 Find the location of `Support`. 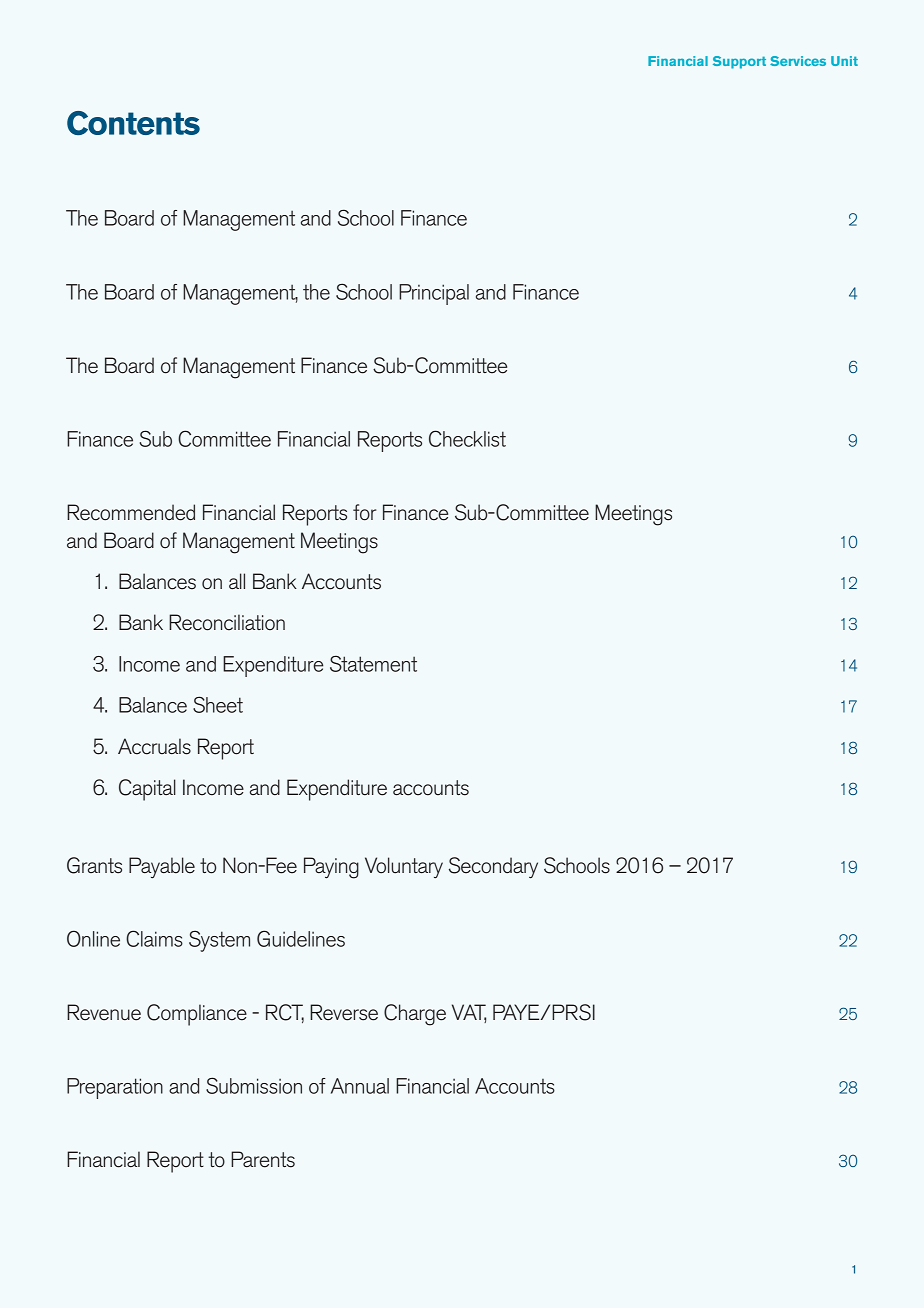

Support is located at coordinates (739, 62).
